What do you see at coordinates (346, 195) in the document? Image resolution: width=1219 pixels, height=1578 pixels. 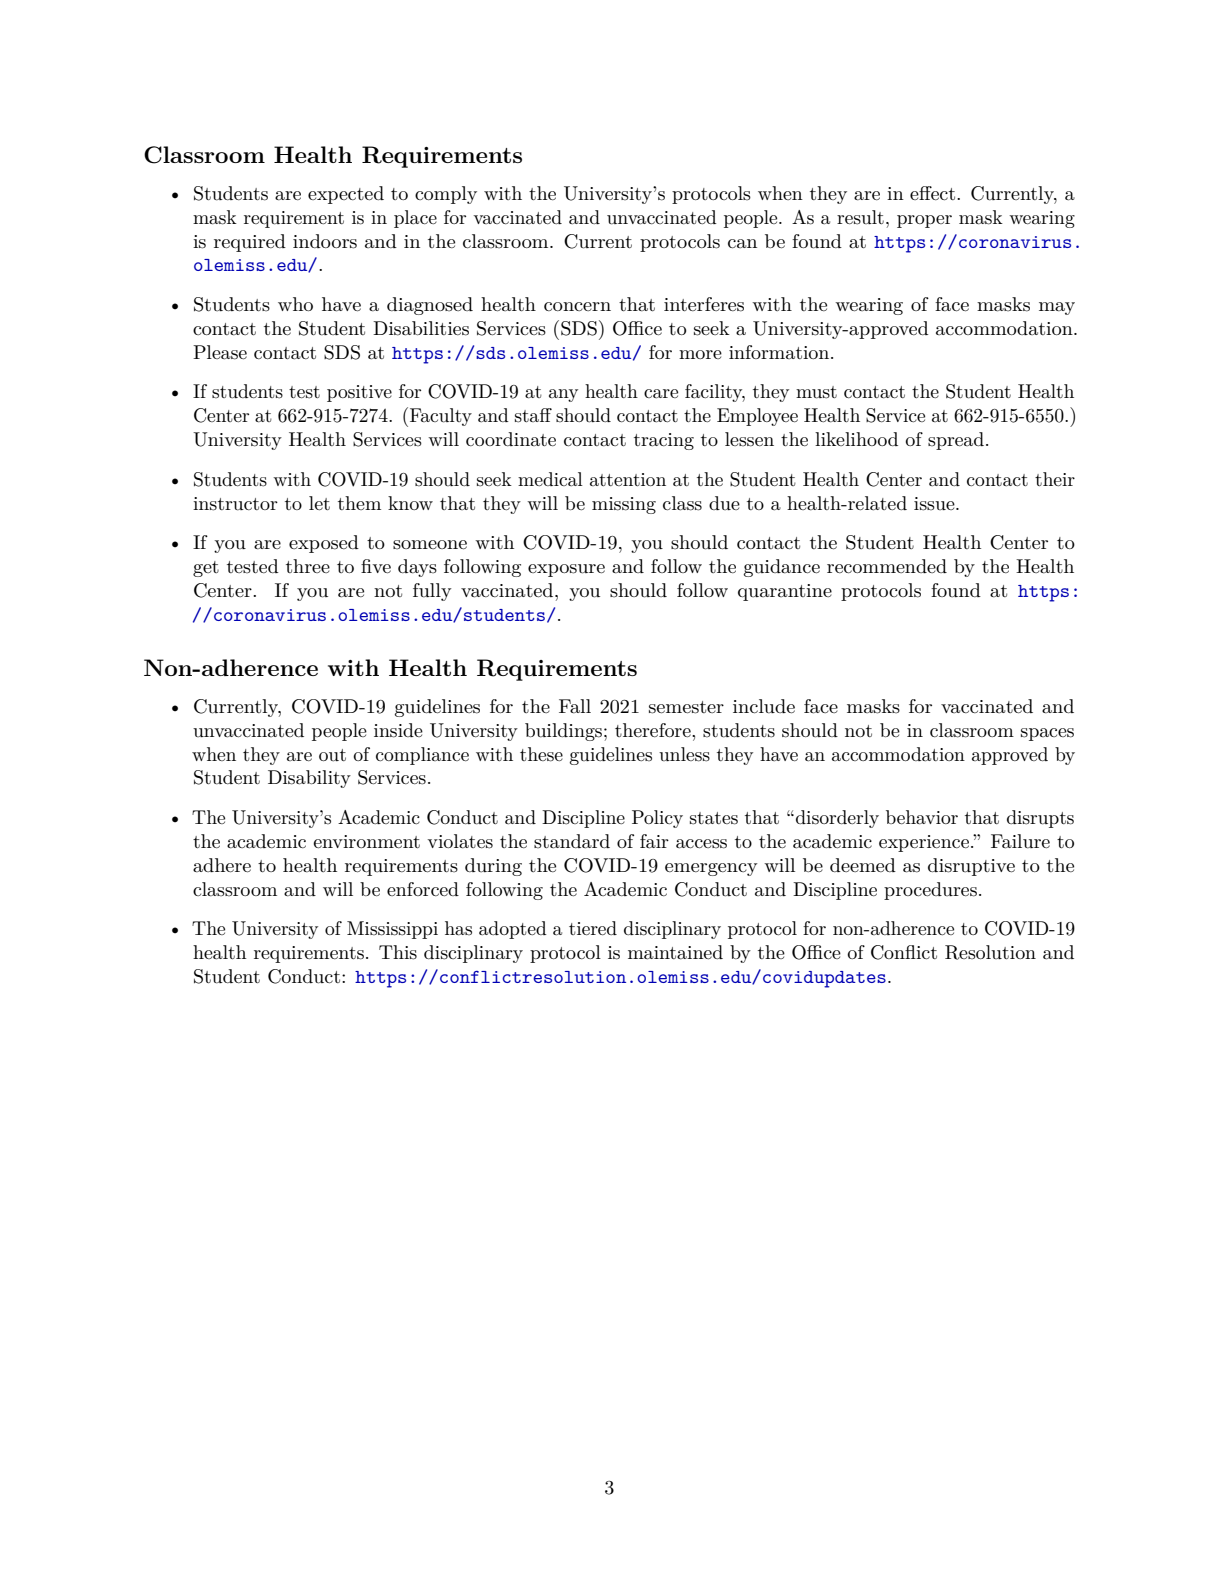 I see `expected` at bounding box center [346, 195].
